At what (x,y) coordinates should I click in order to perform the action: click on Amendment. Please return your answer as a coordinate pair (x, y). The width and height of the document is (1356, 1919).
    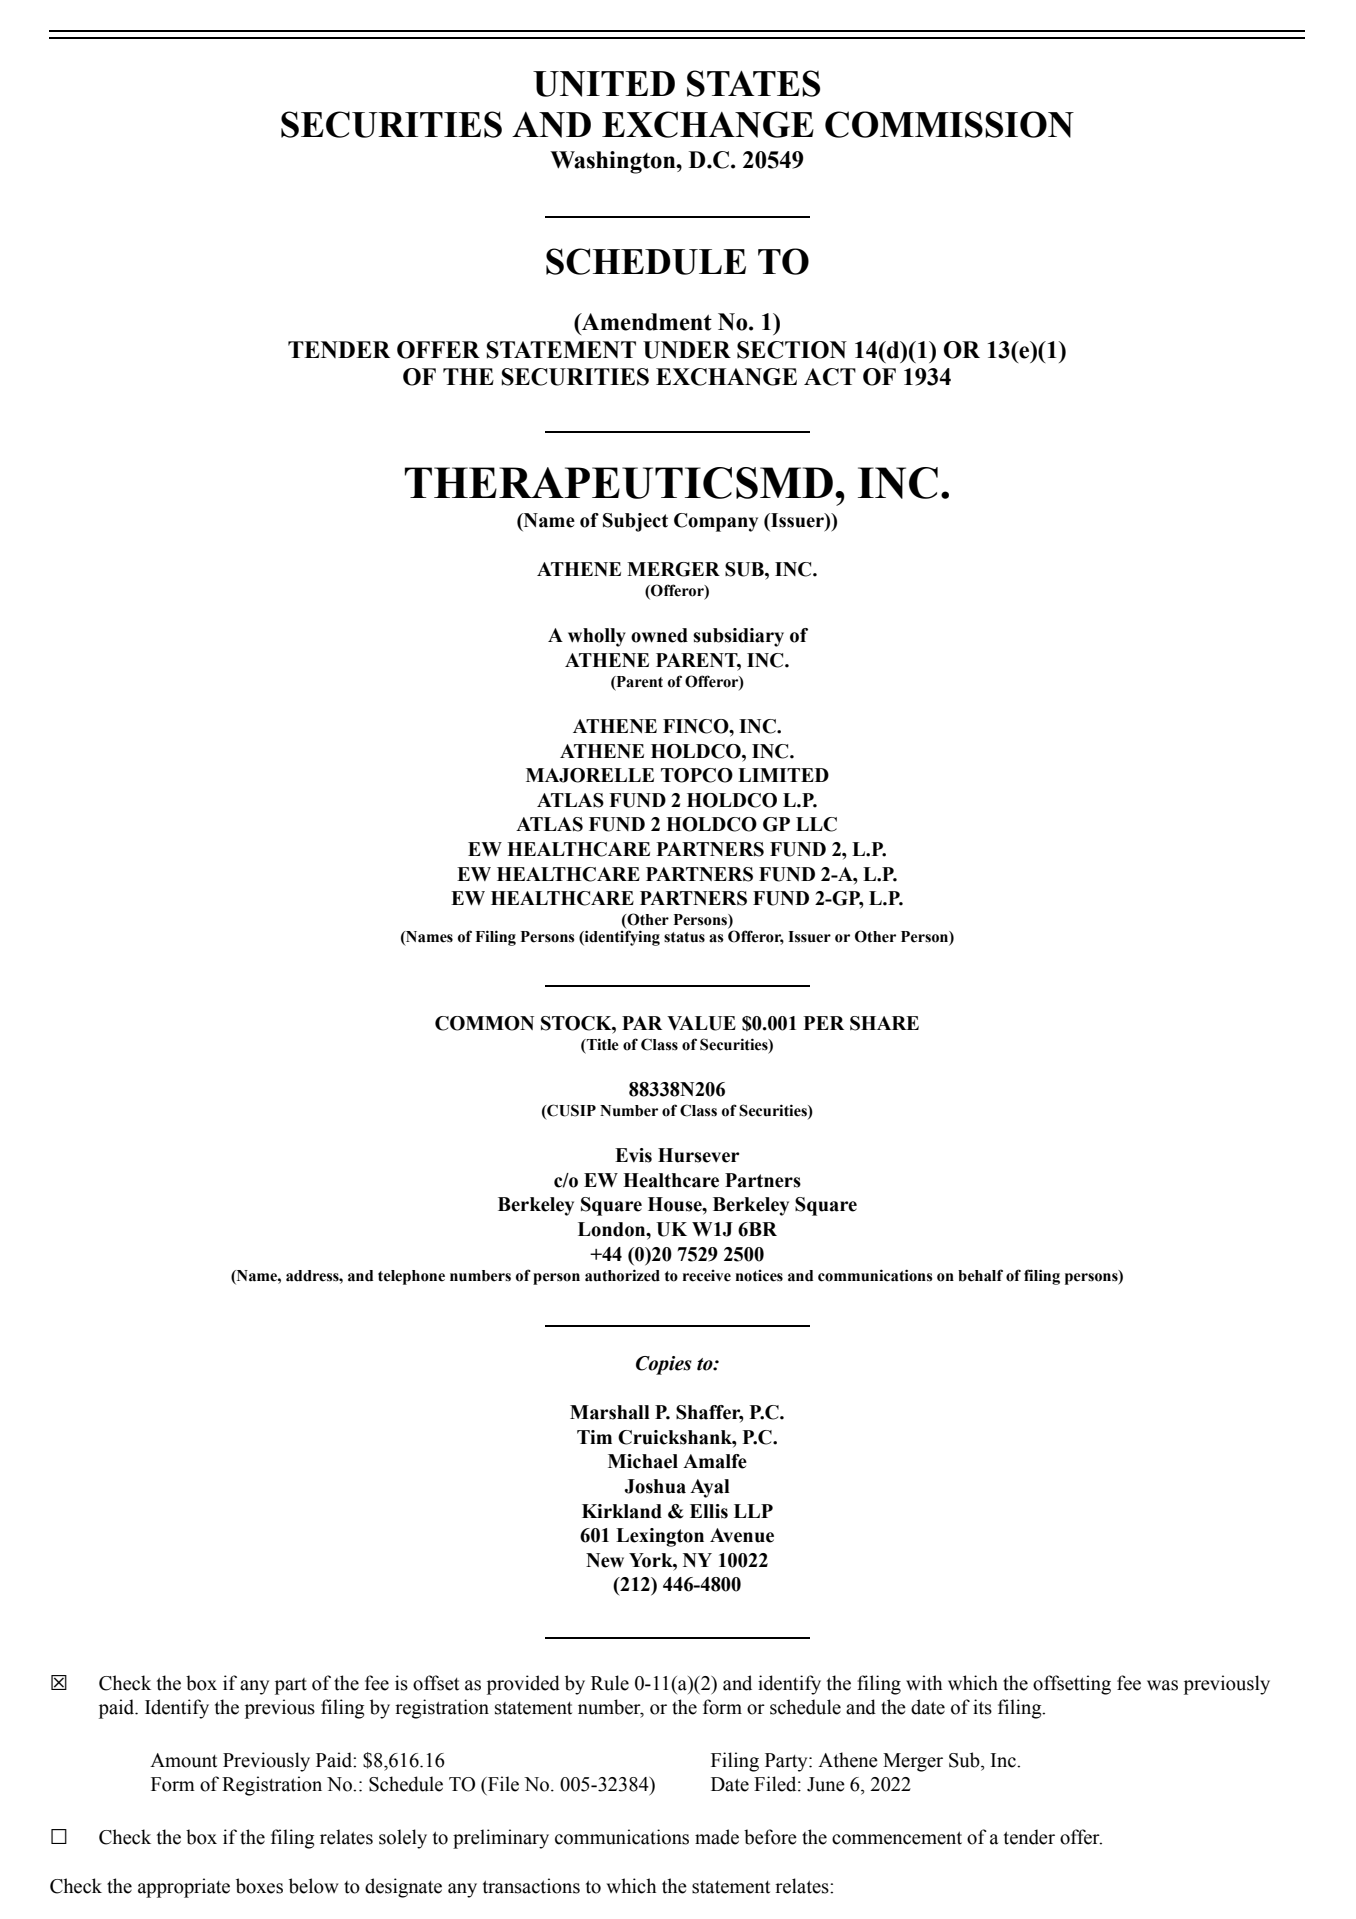
    Looking at the image, I should click on (646, 322).
